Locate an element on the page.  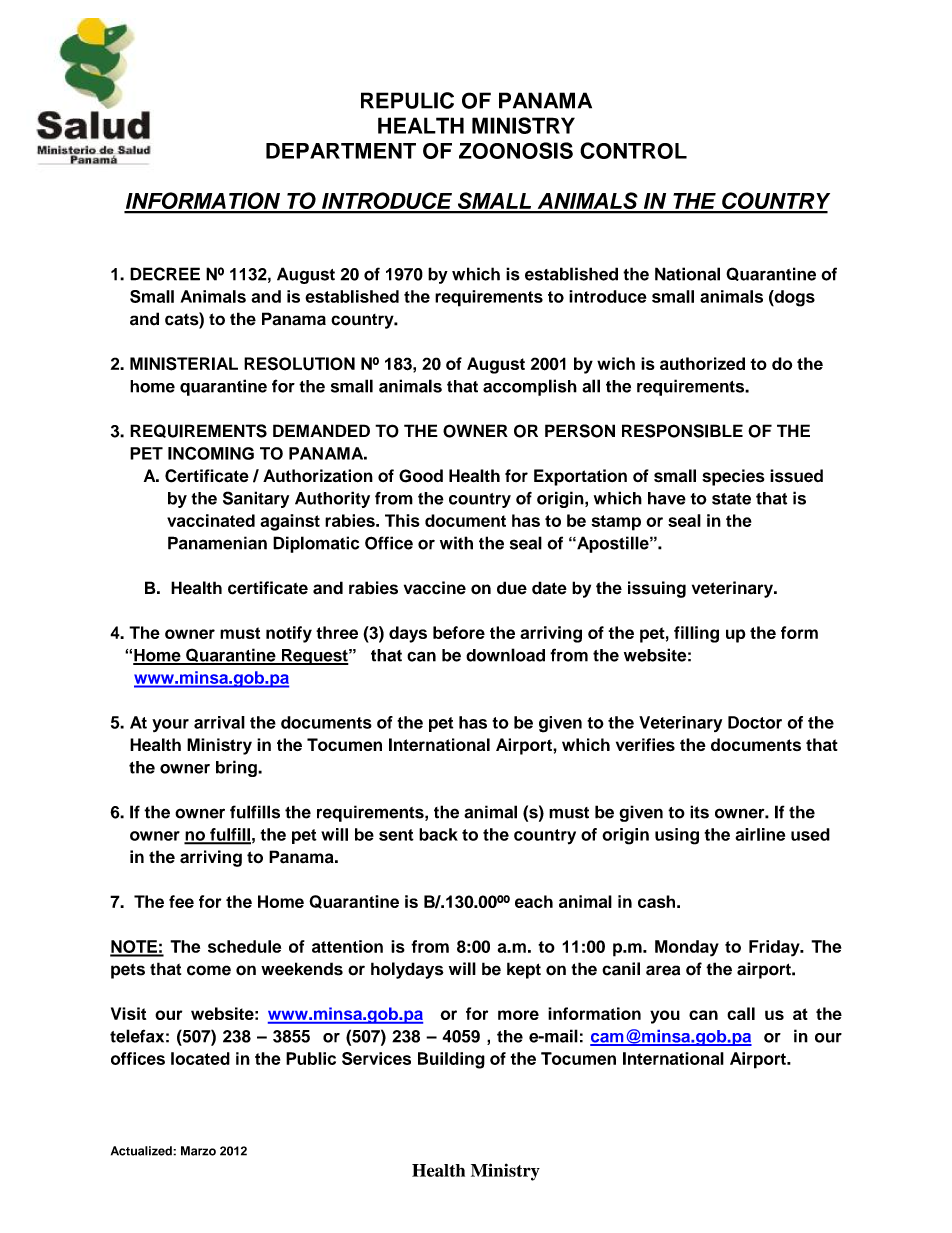
Marzo is located at coordinates (198, 1151).
